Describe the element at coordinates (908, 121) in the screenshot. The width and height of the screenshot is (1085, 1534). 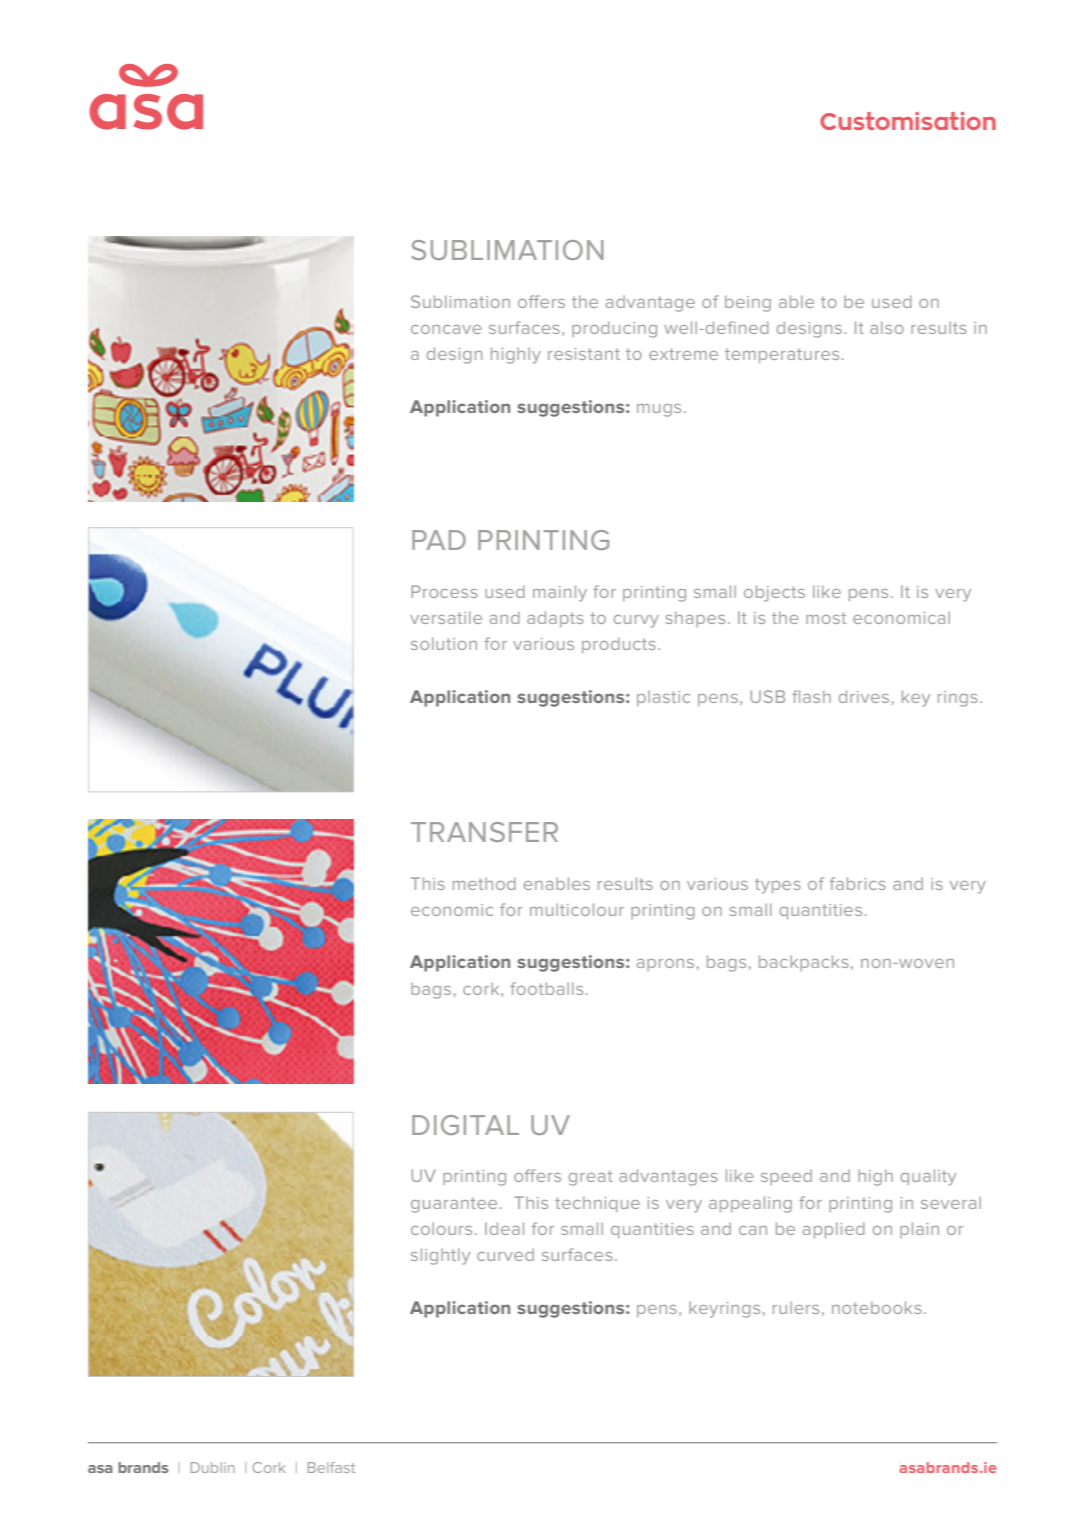
I see `Customisation` at that location.
